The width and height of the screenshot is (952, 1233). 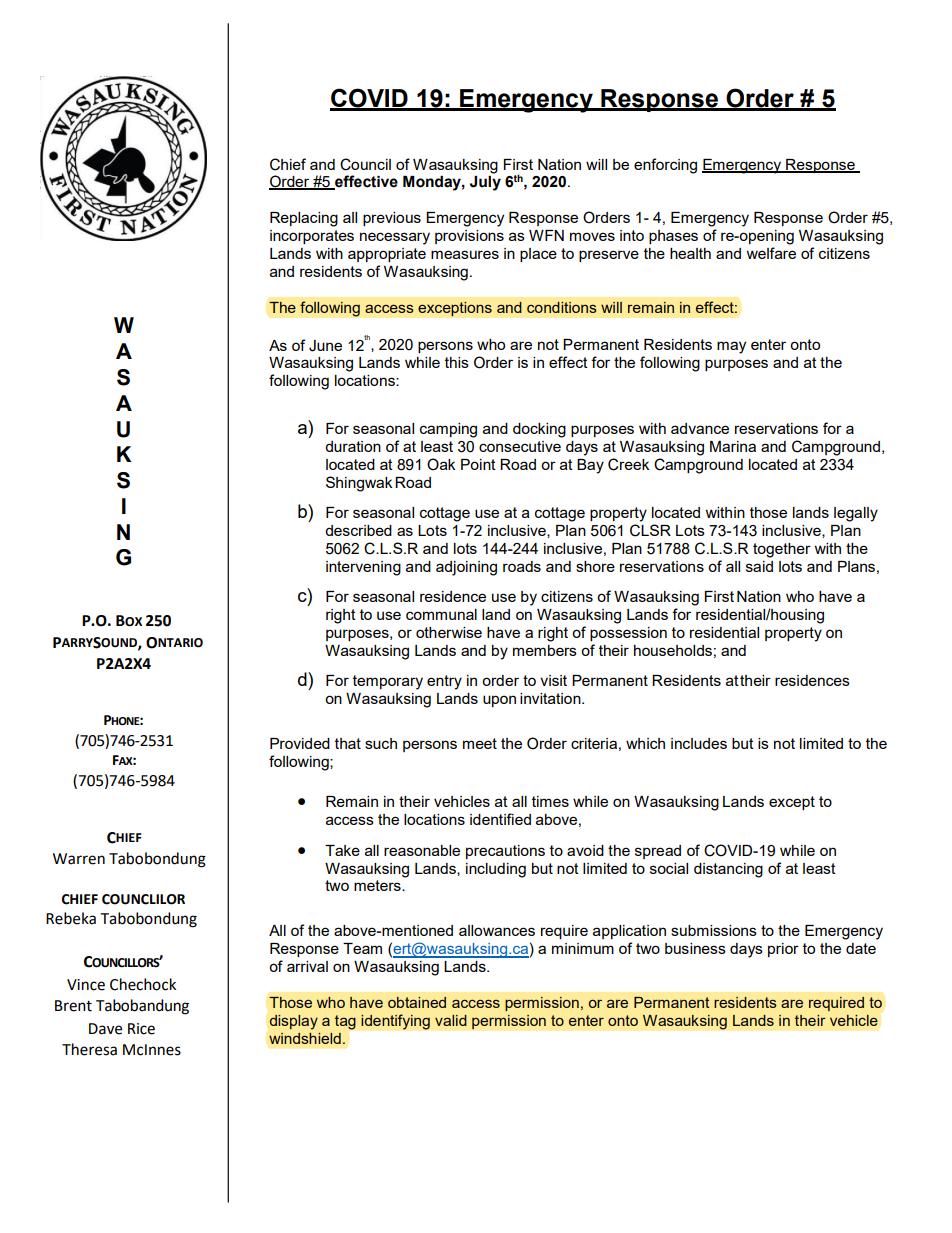 I want to click on Point, so click(x=478, y=464).
